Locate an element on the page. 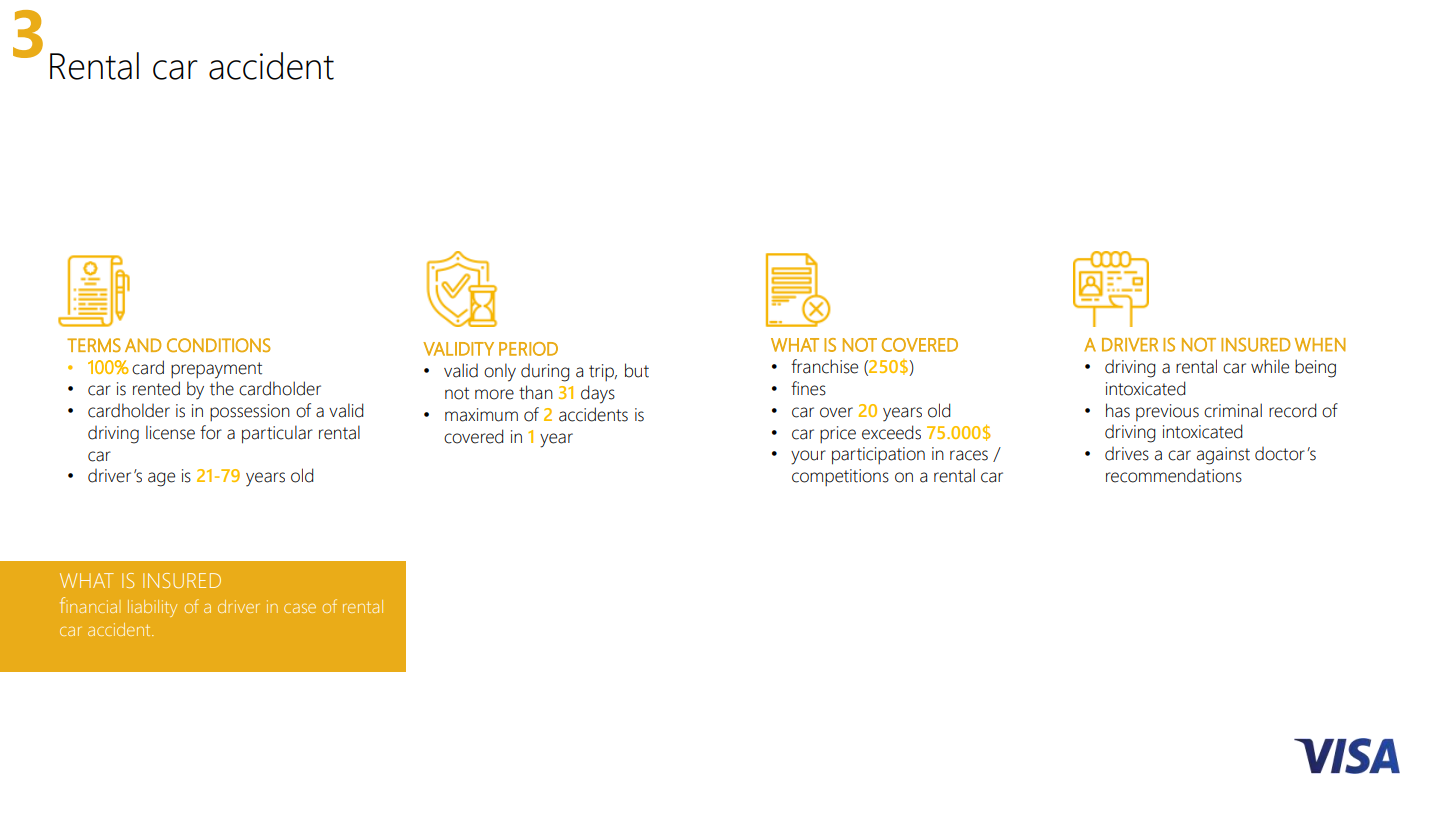 Image resolution: width=1456 pixels, height=819 pixels. while is located at coordinates (1270, 366).
